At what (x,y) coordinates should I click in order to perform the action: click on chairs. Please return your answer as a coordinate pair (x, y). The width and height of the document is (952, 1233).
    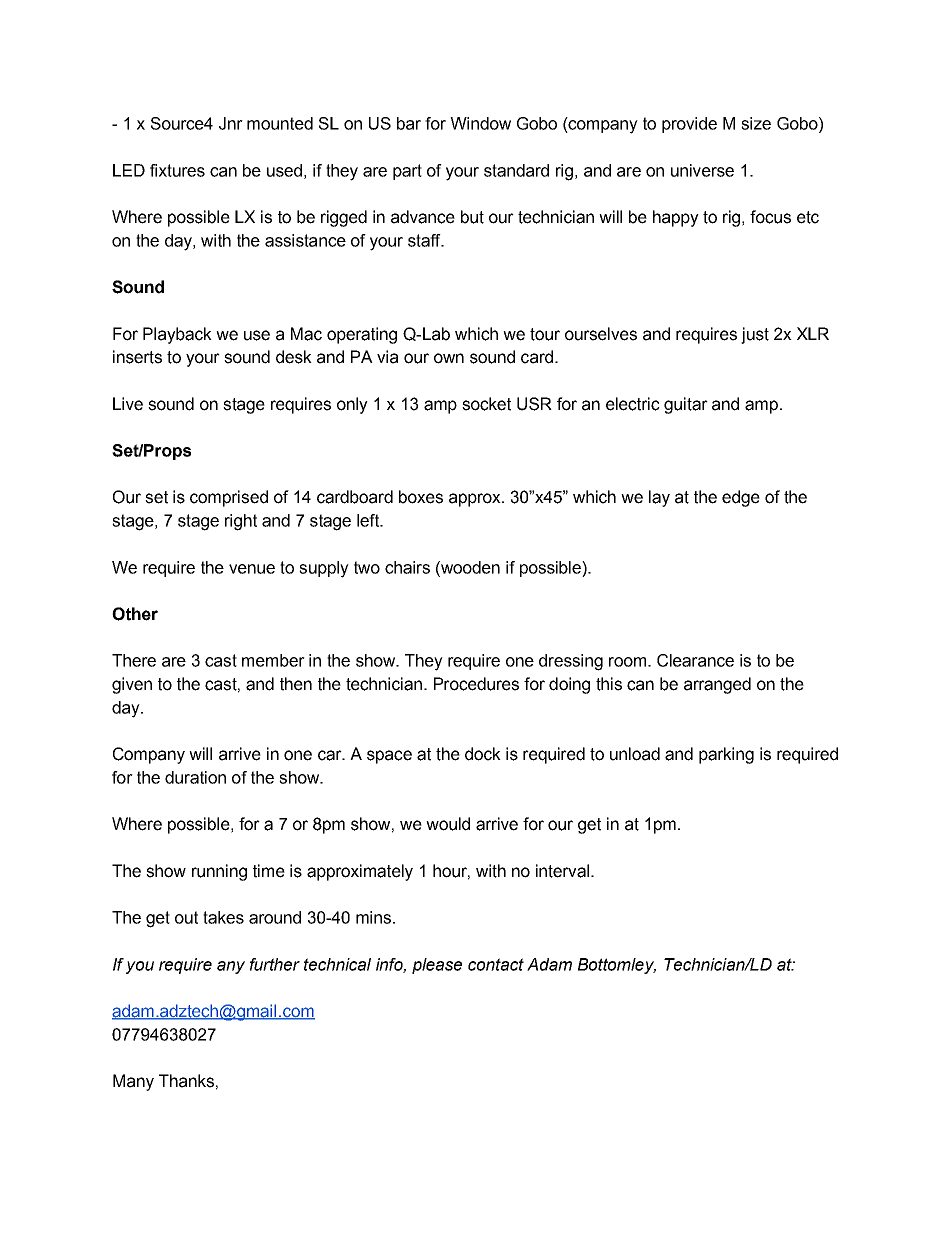
    Looking at the image, I should click on (407, 567).
